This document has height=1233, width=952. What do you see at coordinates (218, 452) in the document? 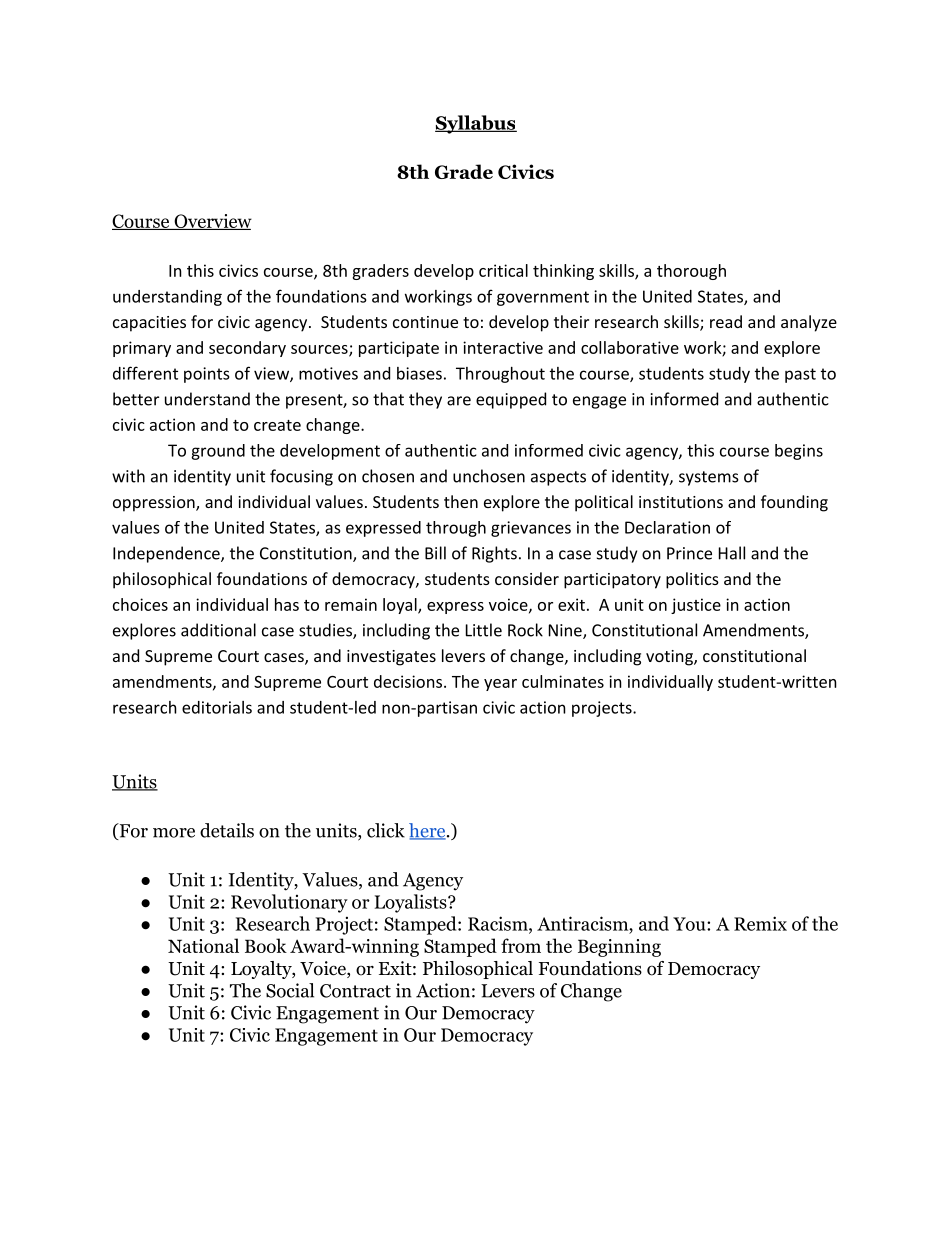
I see `ground` at bounding box center [218, 452].
